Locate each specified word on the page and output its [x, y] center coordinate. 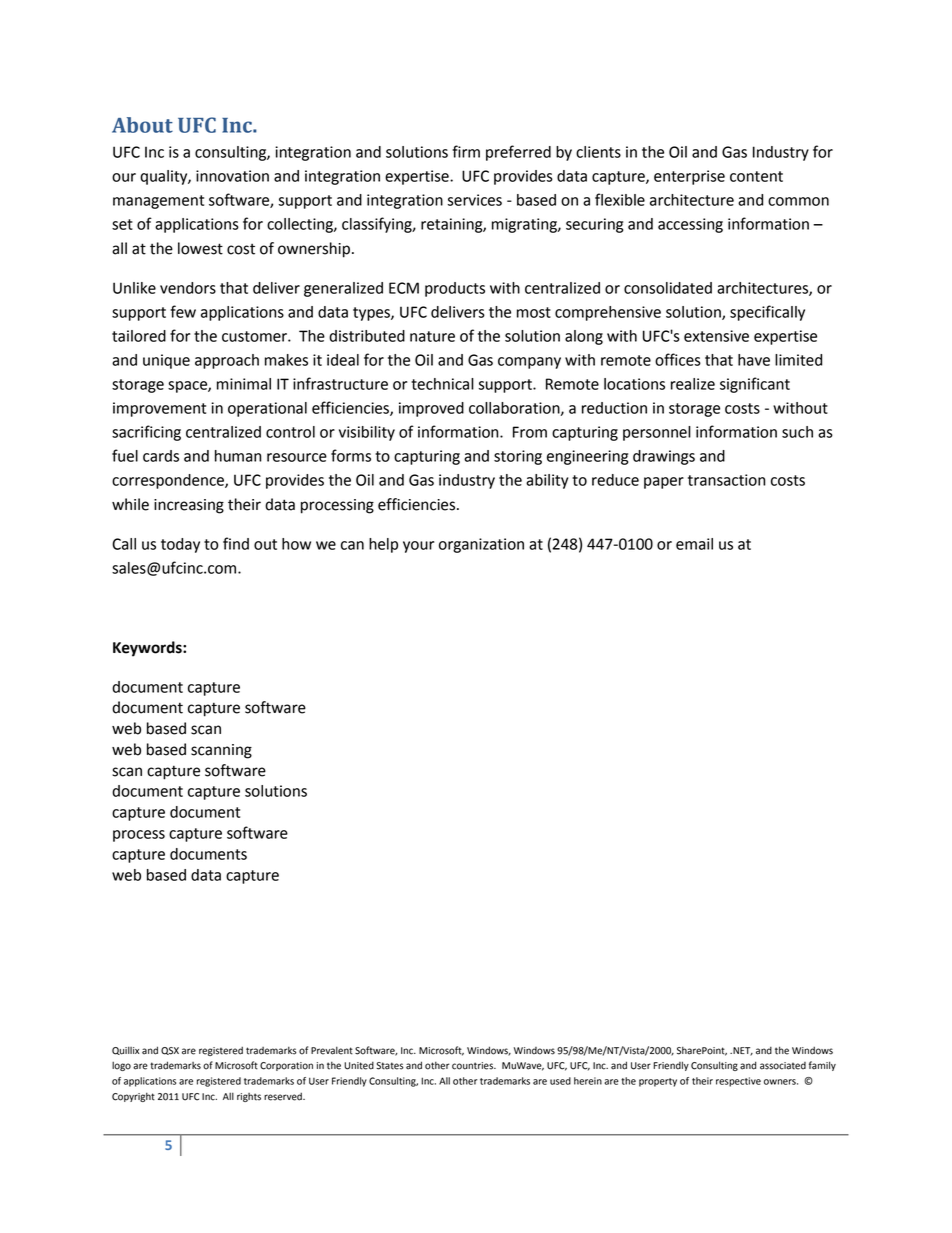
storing [518, 457]
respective [738, 1082]
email [694, 544]
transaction [727, 480]
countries [473, 1066]
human [238, 456]
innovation [232, 176]
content [756, 176]
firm [466, 151]
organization [481, 545]
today [180, 545]
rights [249, 1097]
